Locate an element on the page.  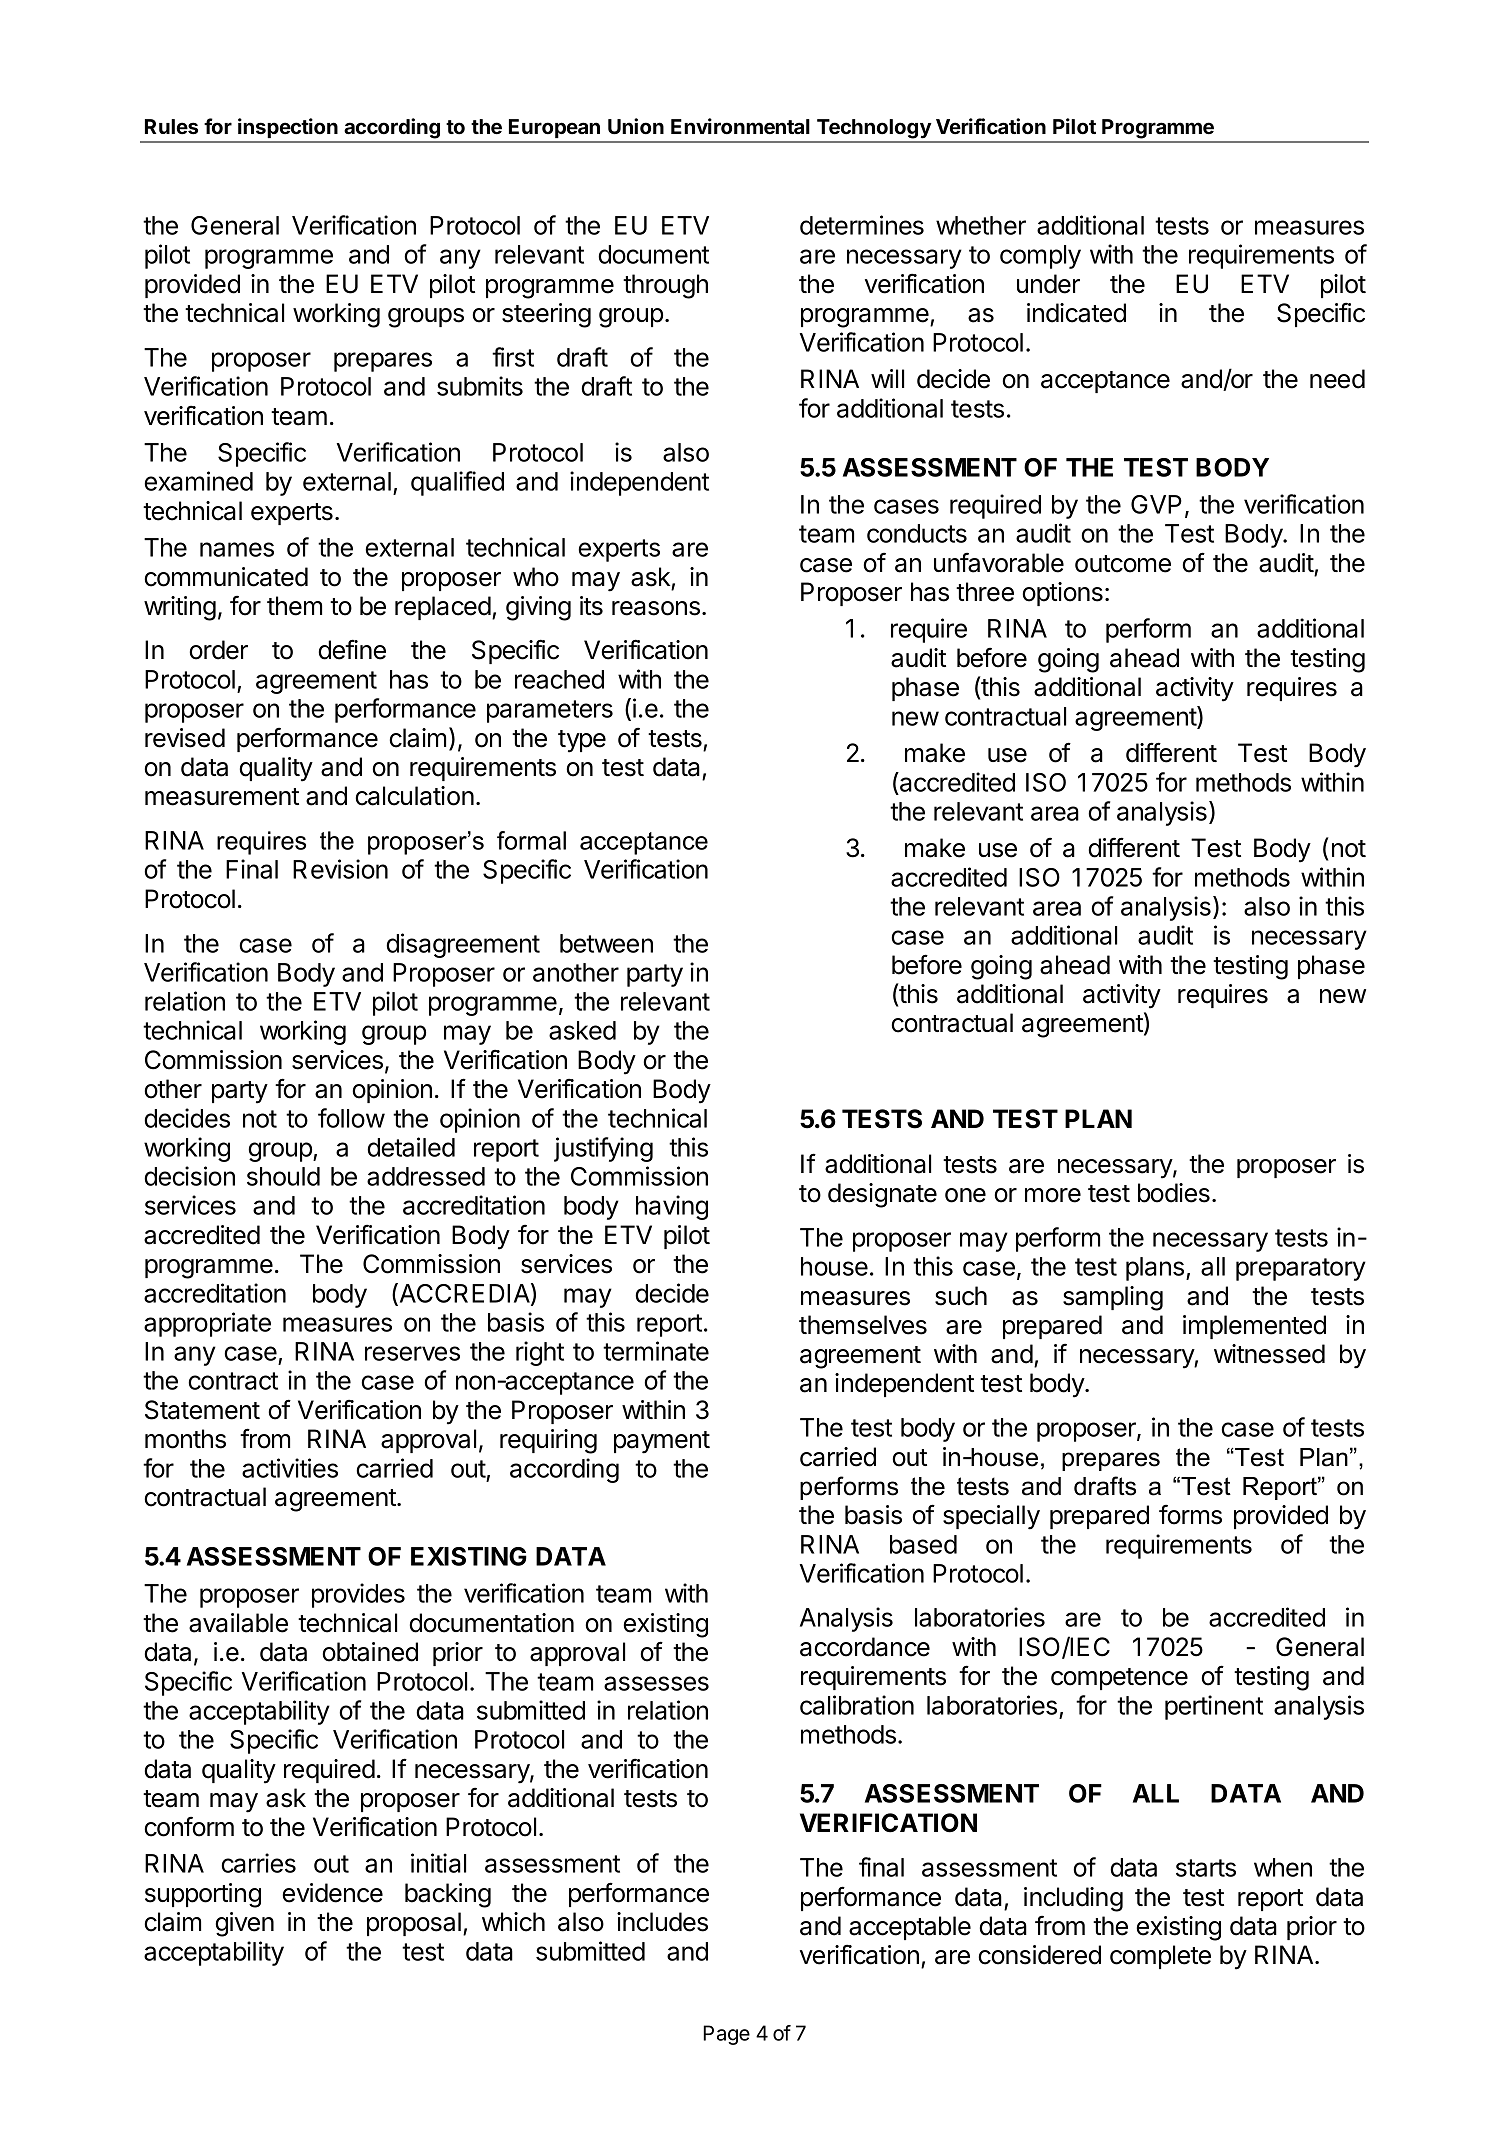
type is located at coordinates (582, 741).
